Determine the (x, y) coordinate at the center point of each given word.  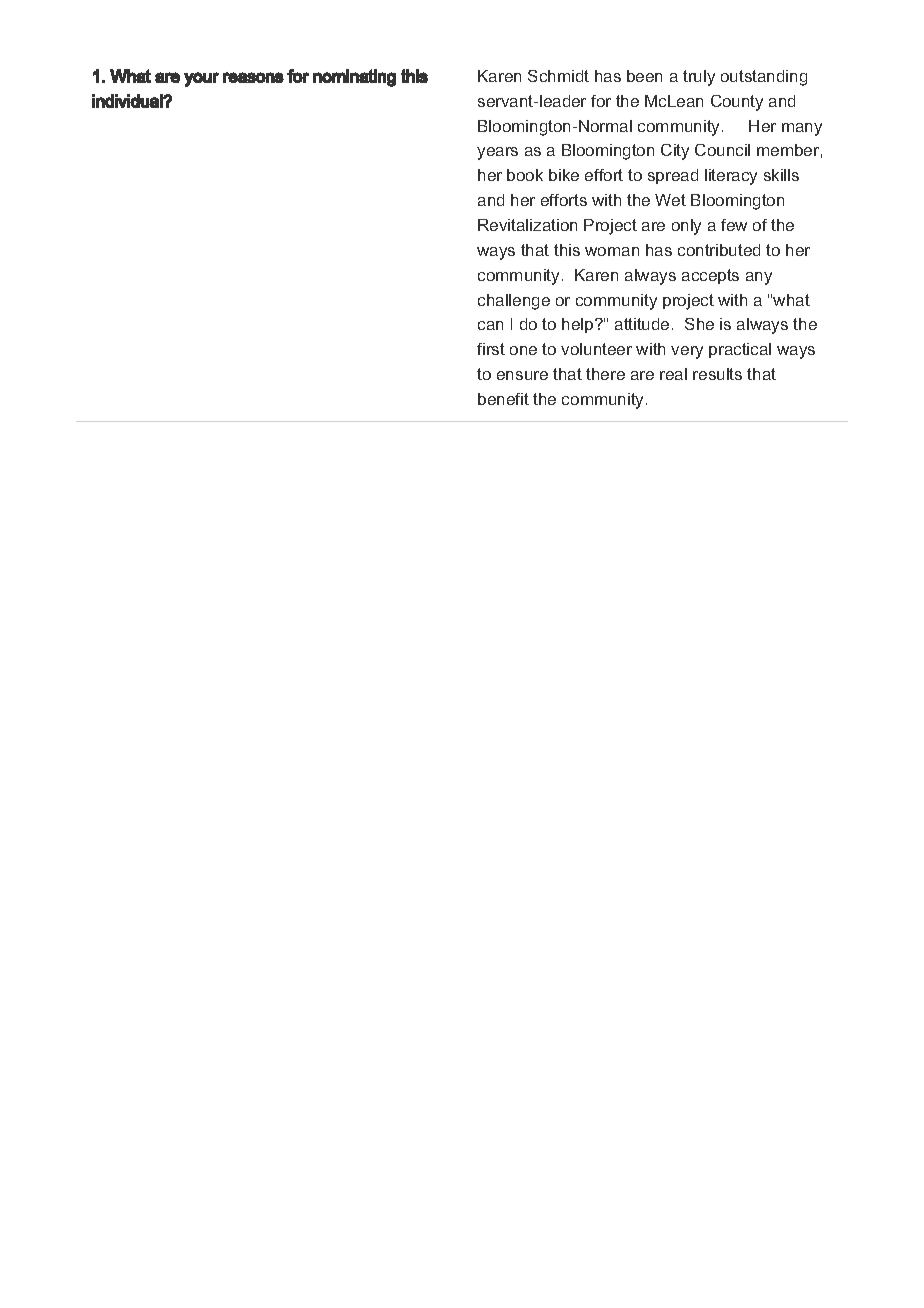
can (490, 325)
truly (699, 78)
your (201, 79)
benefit (503, 399)
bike (564, 175)
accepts (710, 276)
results (717, 374)
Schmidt (558, 76)
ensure (522, 375)
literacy (731, 177)
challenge (514, 302)
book (525, 175)
